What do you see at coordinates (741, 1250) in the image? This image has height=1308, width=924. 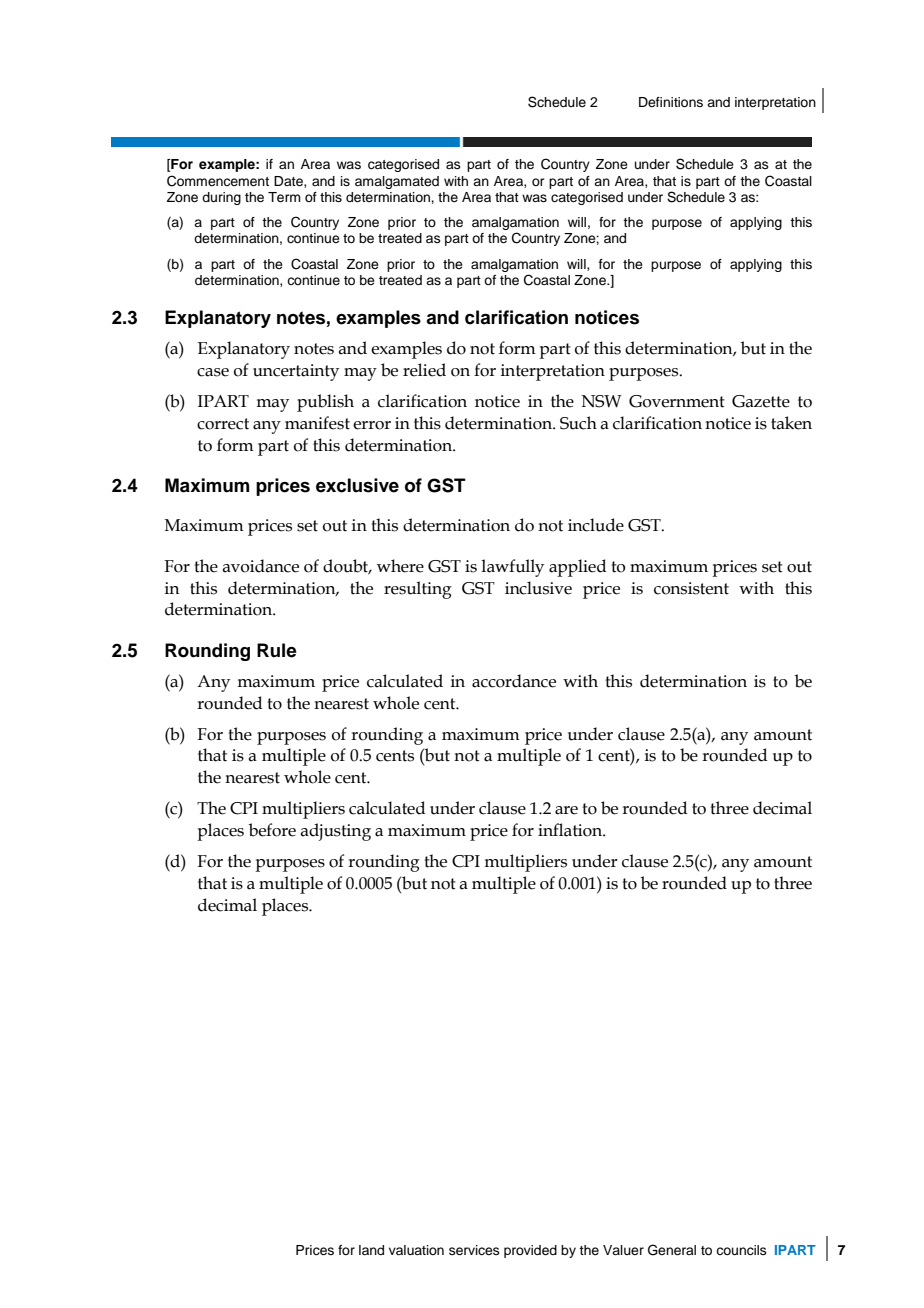 I see `councils` at bounding box center [741, 1250].
